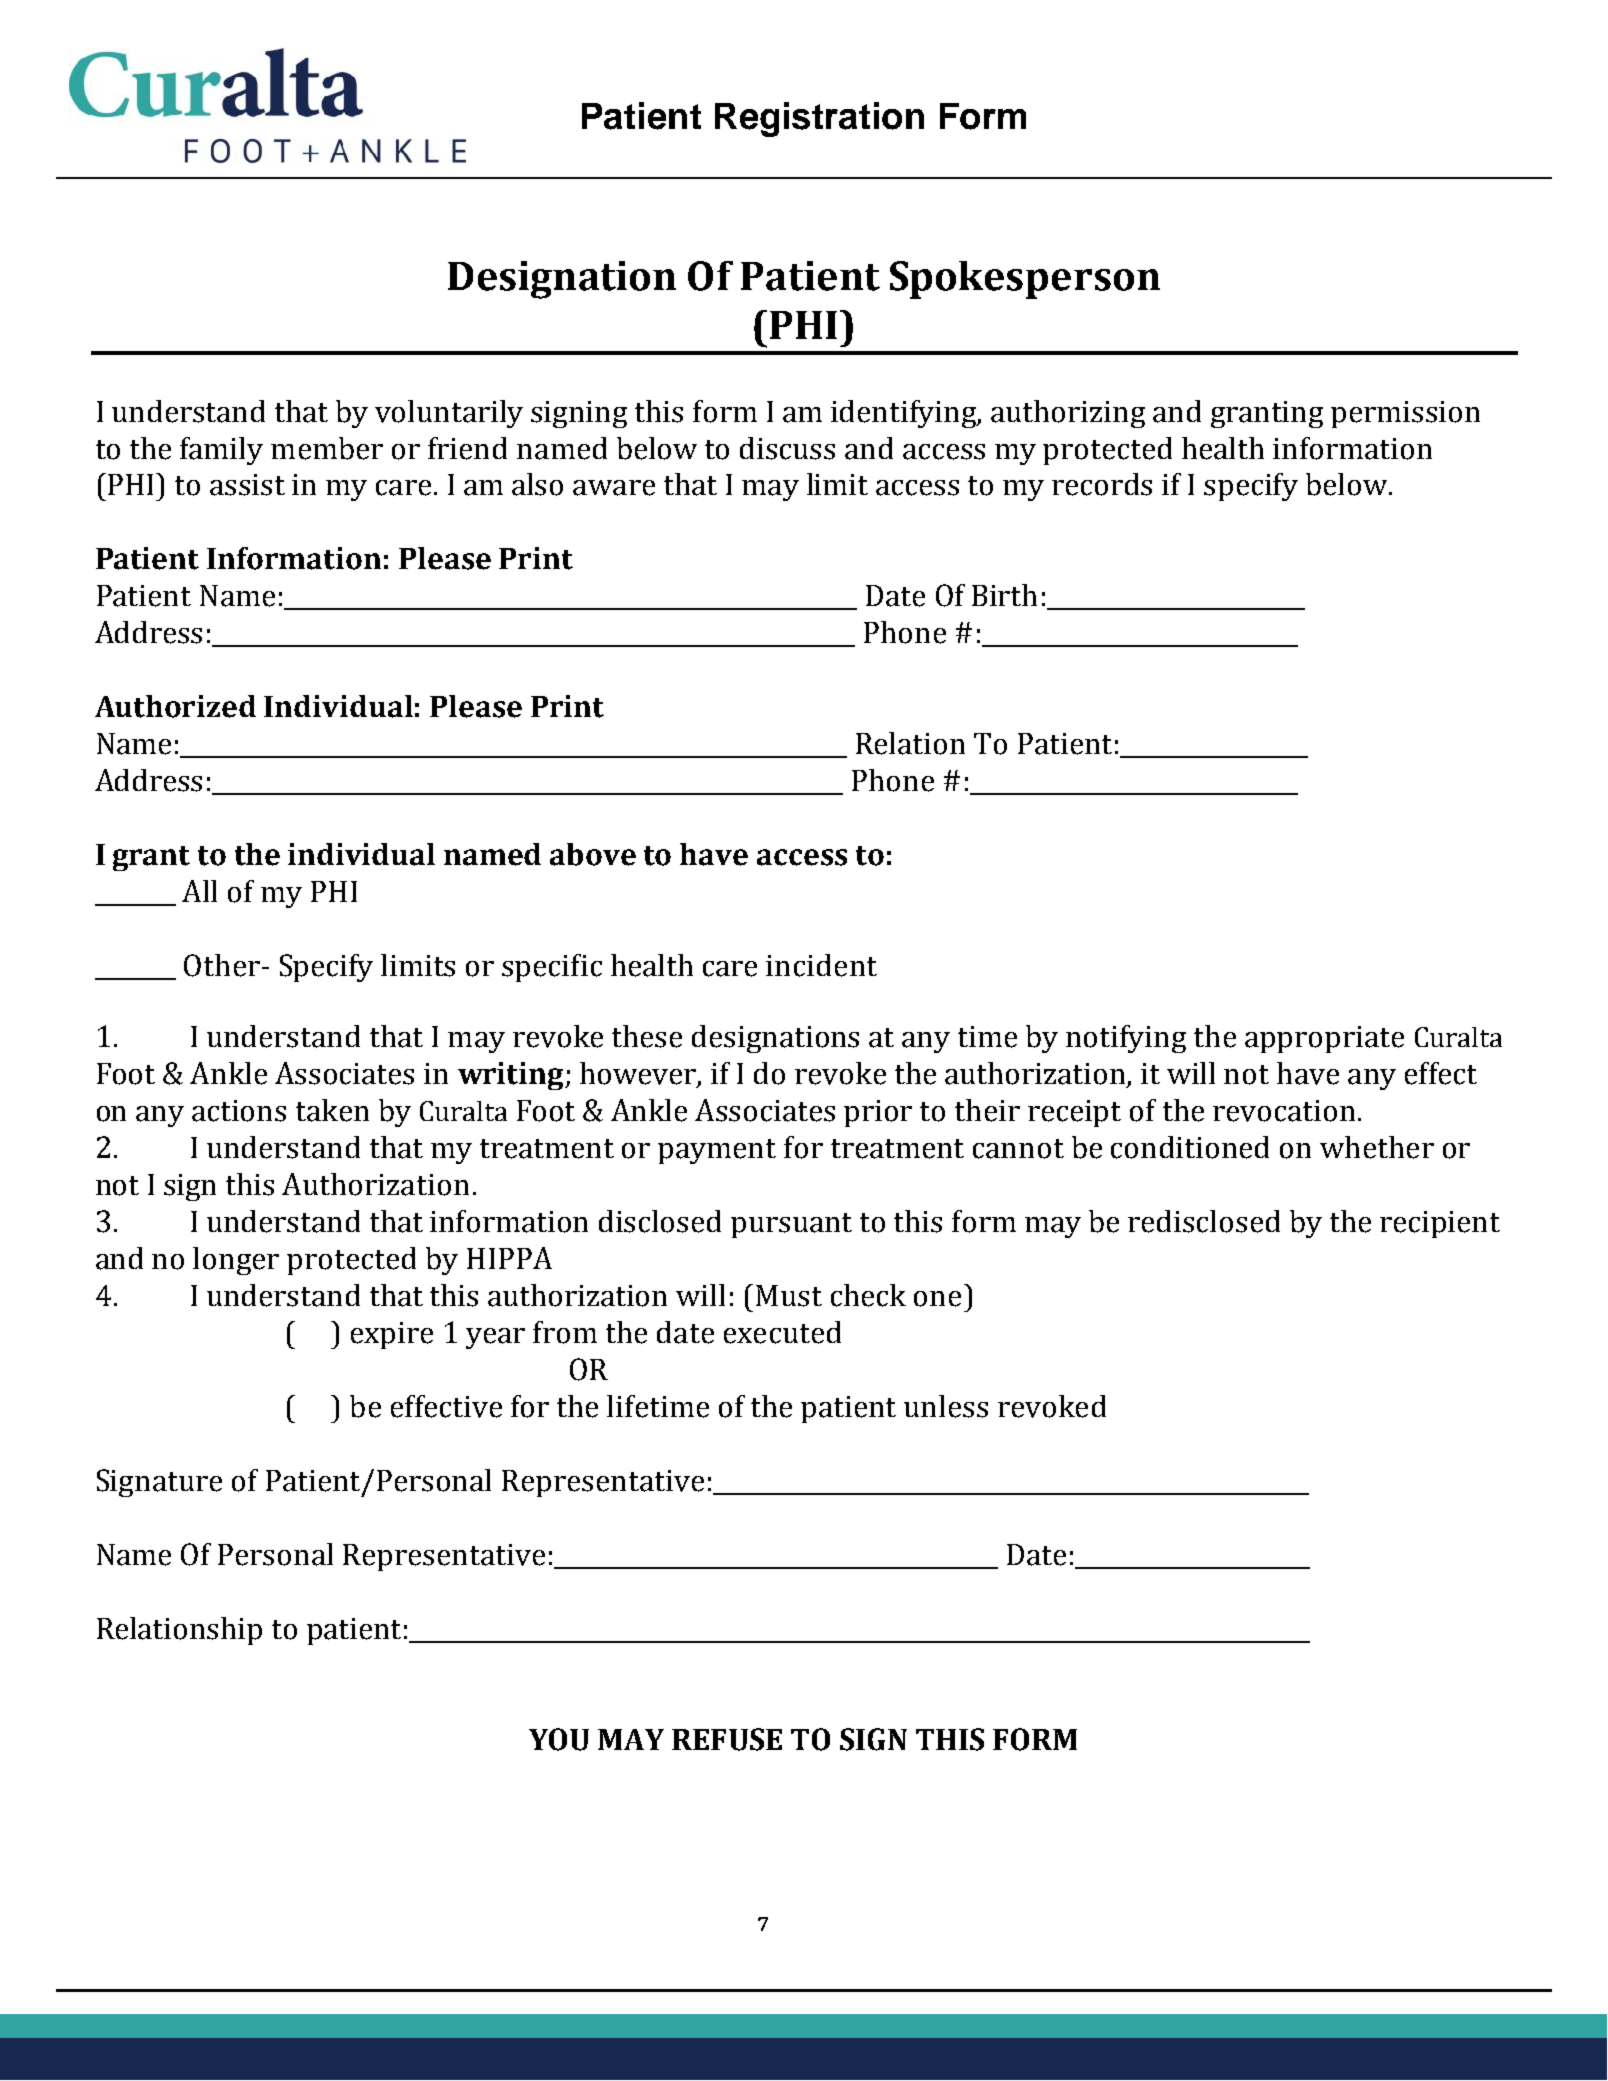 The height and width of the page is (2081, 1608). Describe the element at coordinates (1324, 1039) in the page. I see `appropriate` at that location.
